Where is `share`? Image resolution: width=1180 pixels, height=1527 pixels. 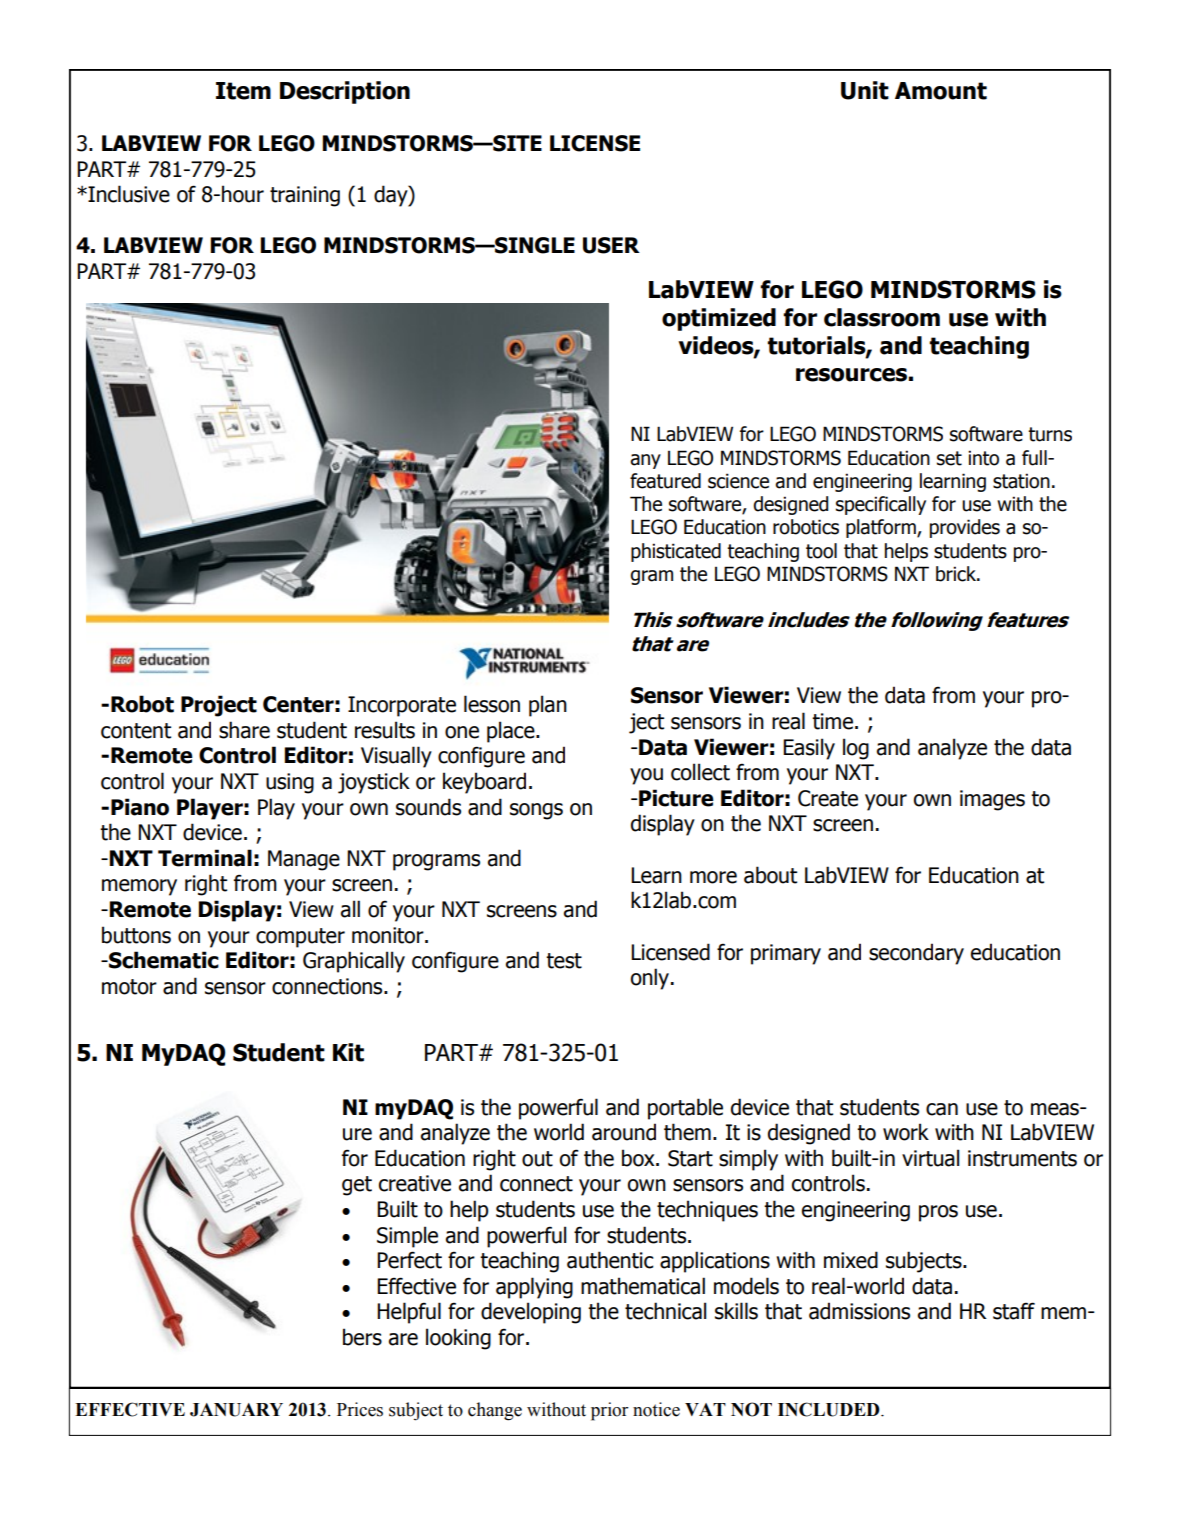 share is located at coordinates (244, 730).
